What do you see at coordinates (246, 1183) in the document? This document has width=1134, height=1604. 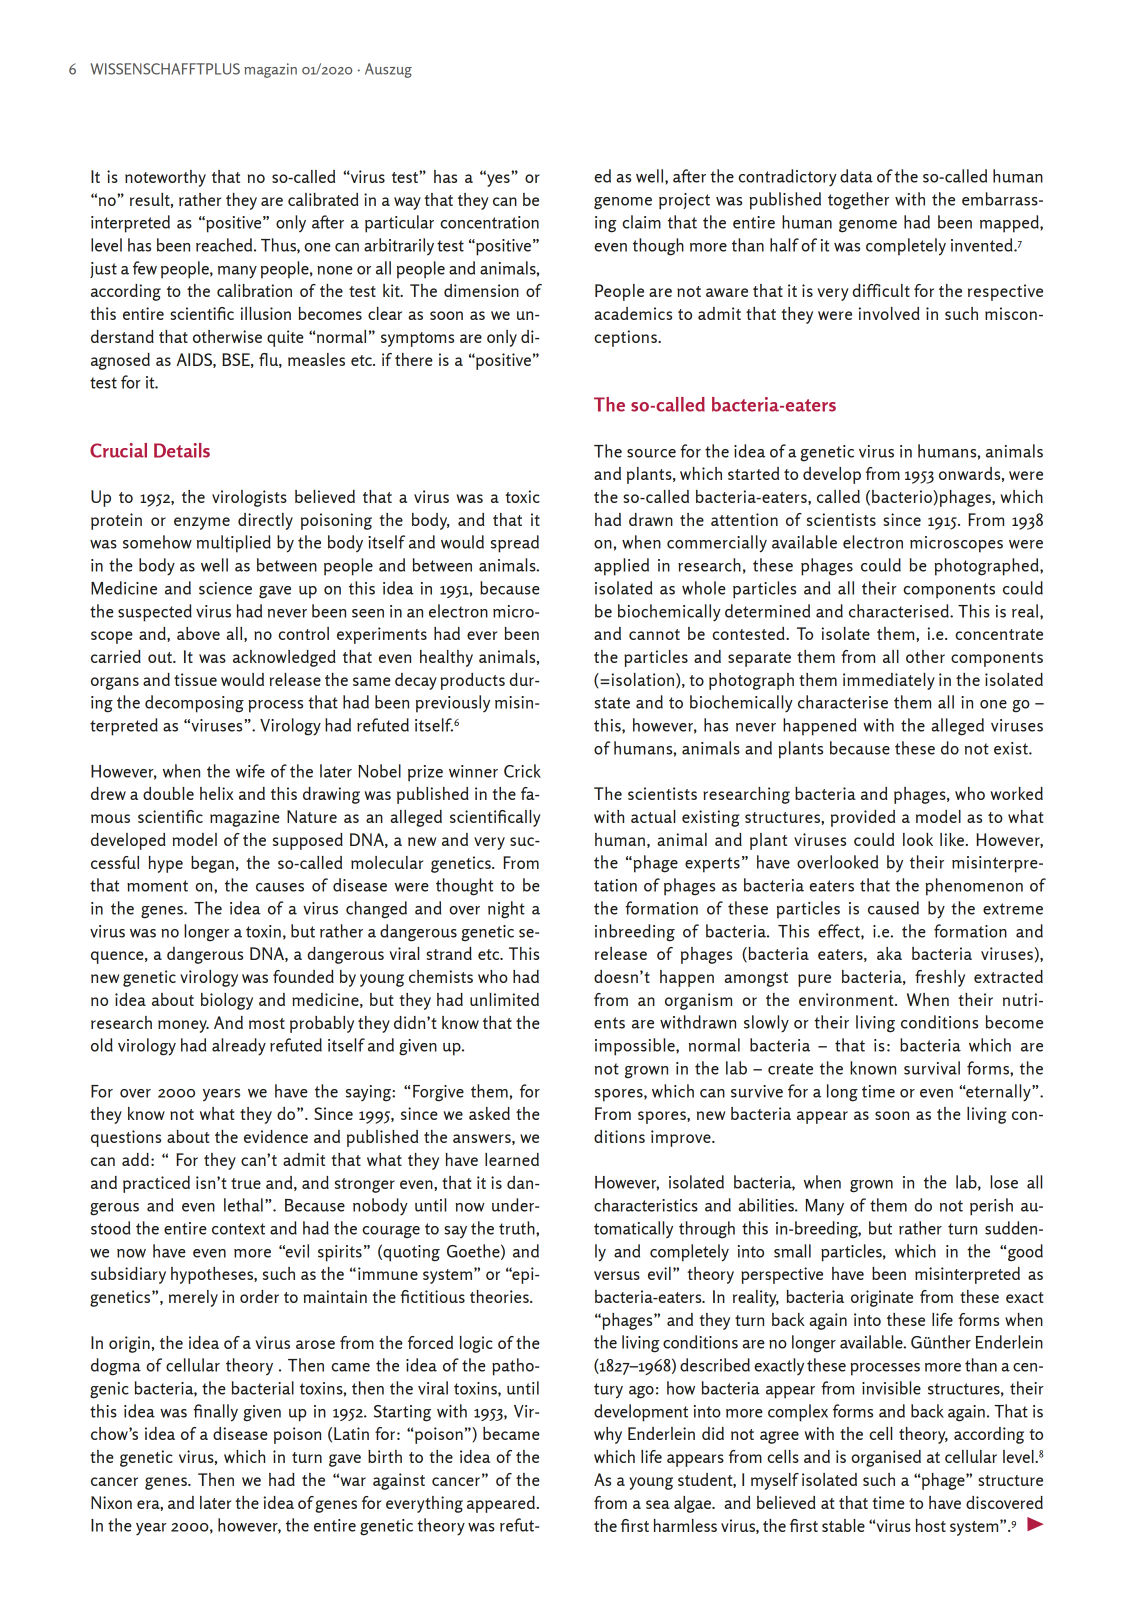 I see `true` at bounding box center [246, 1183].
